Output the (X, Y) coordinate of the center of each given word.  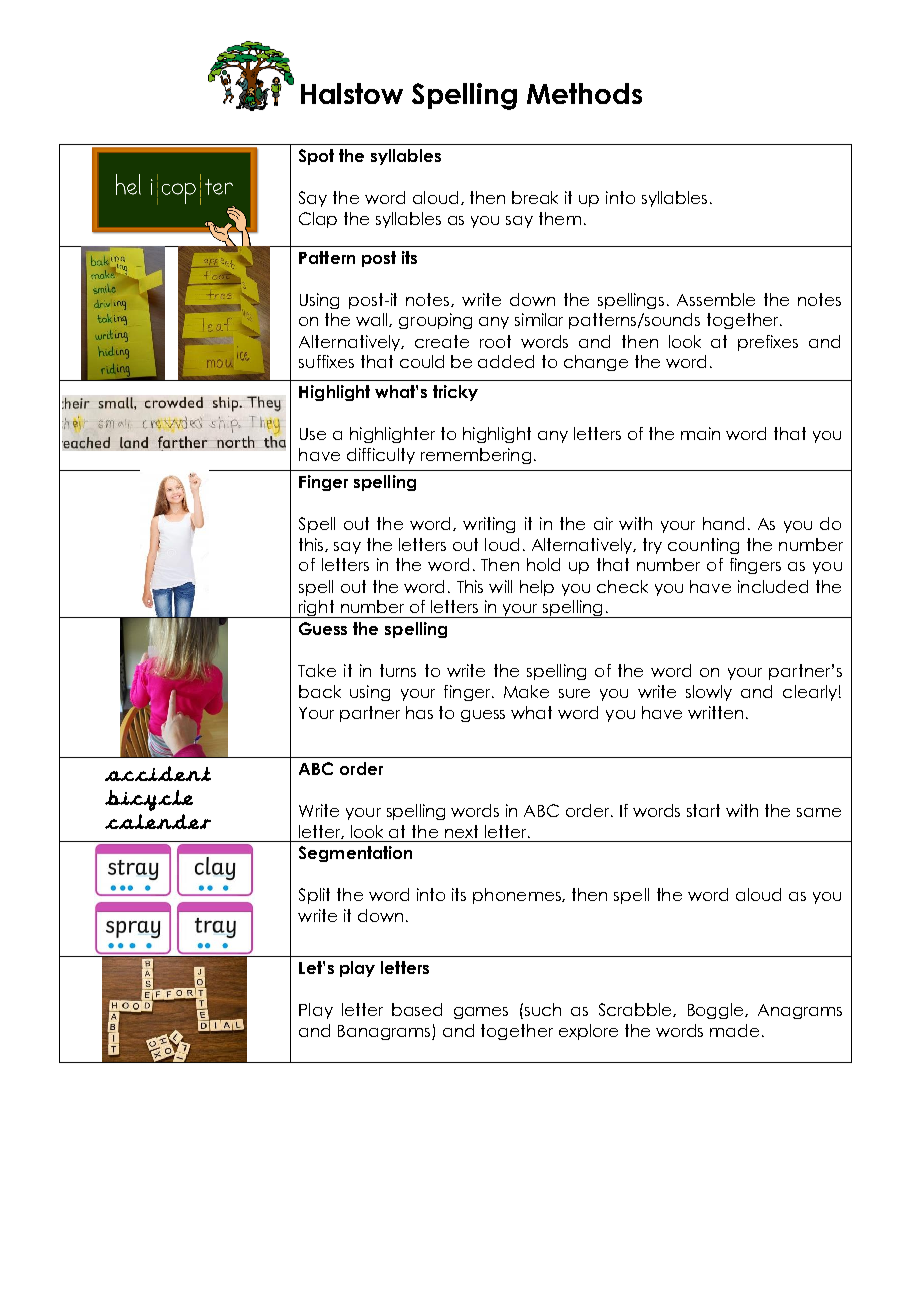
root (495, 341)
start (703, 810)
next (461, 831)
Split (314, 896)
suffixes (326, 361)
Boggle (717, 1011)
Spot (316, 157)
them (560, 218)
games (481, 1013)
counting (703, 546)
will (500, 586)
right (317, 609)
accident (158, 773)
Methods (584, 93)
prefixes (768, 343)
